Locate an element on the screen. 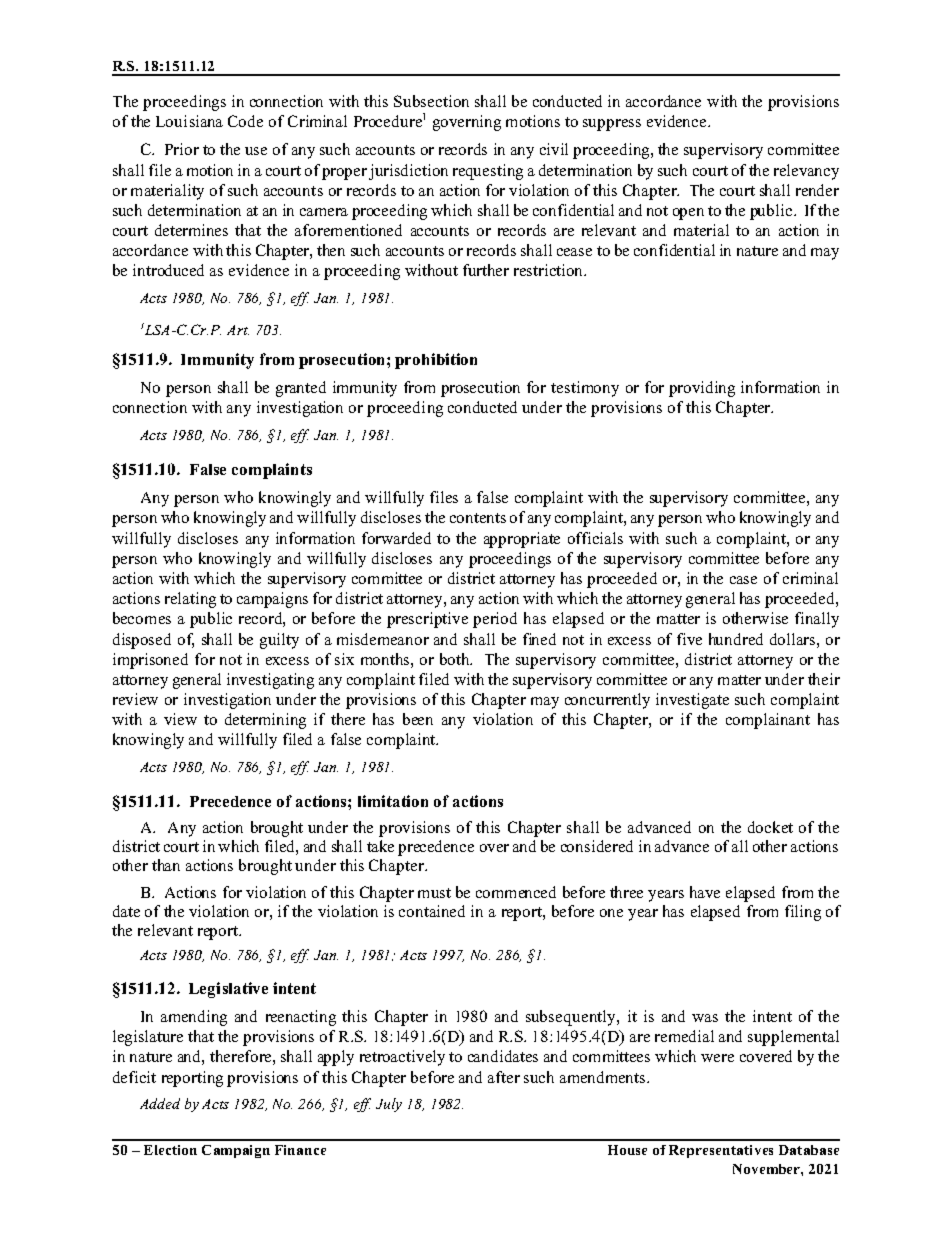  hundred is located at coordinates (736, 639).
